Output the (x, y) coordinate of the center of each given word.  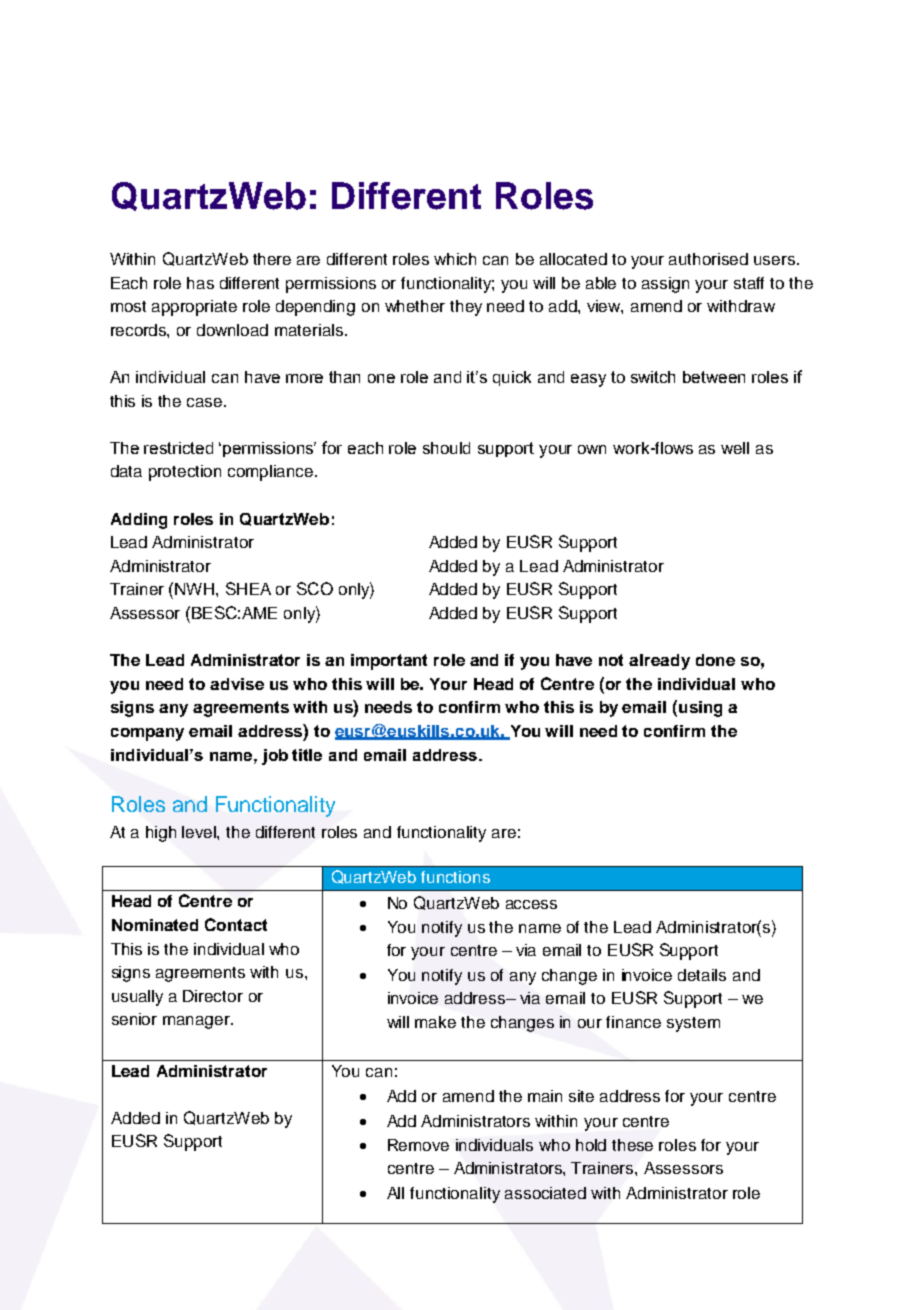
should (446, 448)
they (466, 308)
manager (197, 1022)
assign (665, 285)
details (702, 975)
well (735, 448)
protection (185, 473)
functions (455, 877)
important (389, 662)
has (200, 283)
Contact (236, 924)
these (632, 1145)
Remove (418, 1145)
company (147, 734)
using (700, 709)
